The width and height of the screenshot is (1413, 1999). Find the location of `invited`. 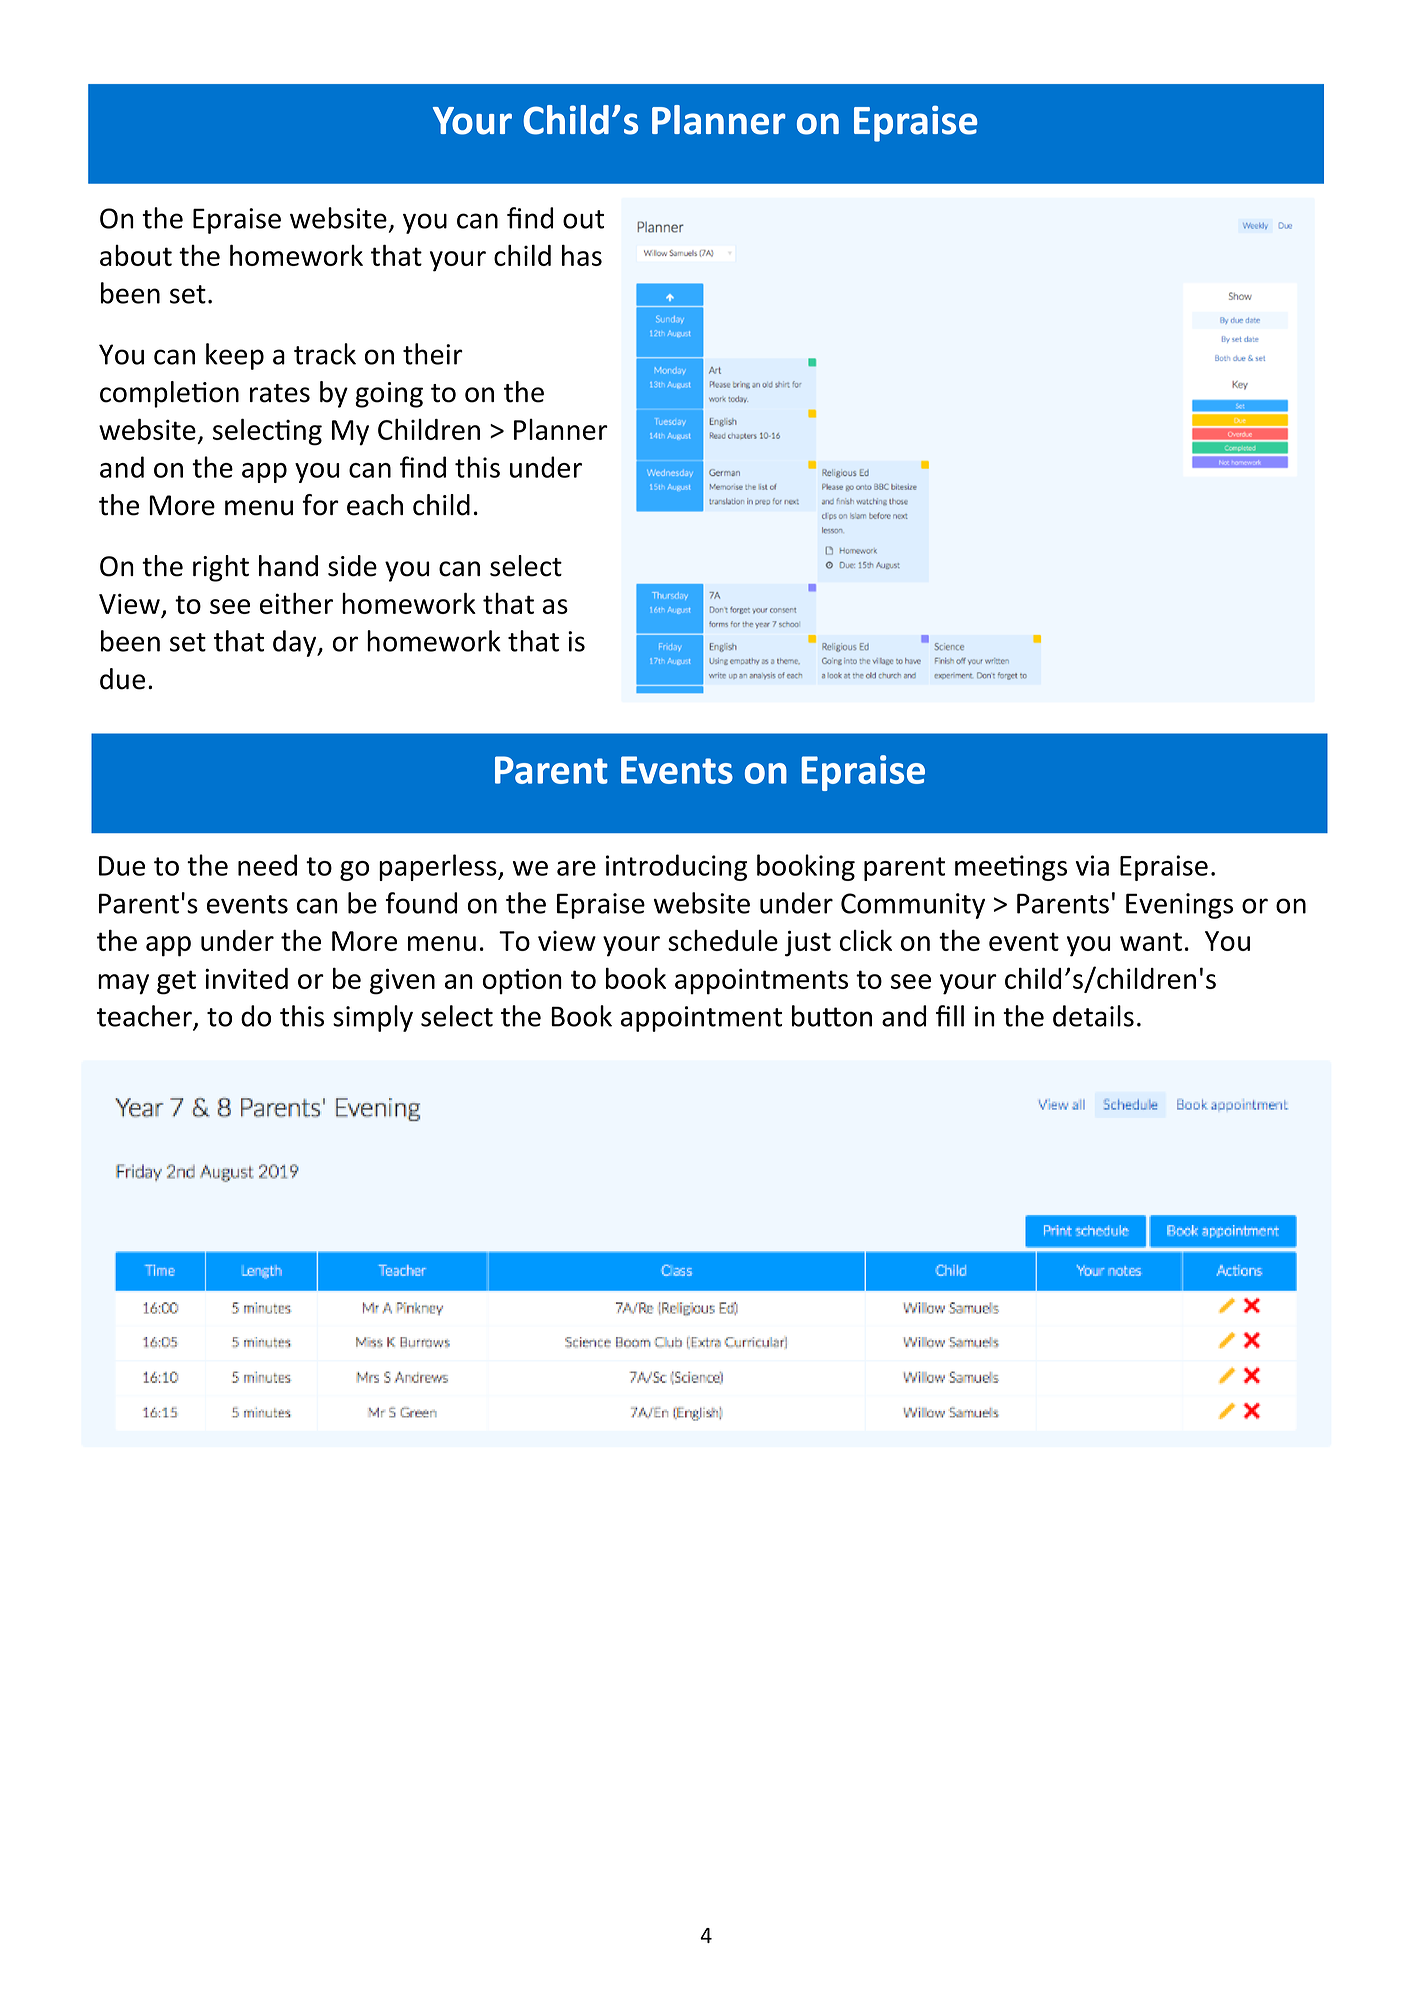

invited is located at coordinates (246, 978).
